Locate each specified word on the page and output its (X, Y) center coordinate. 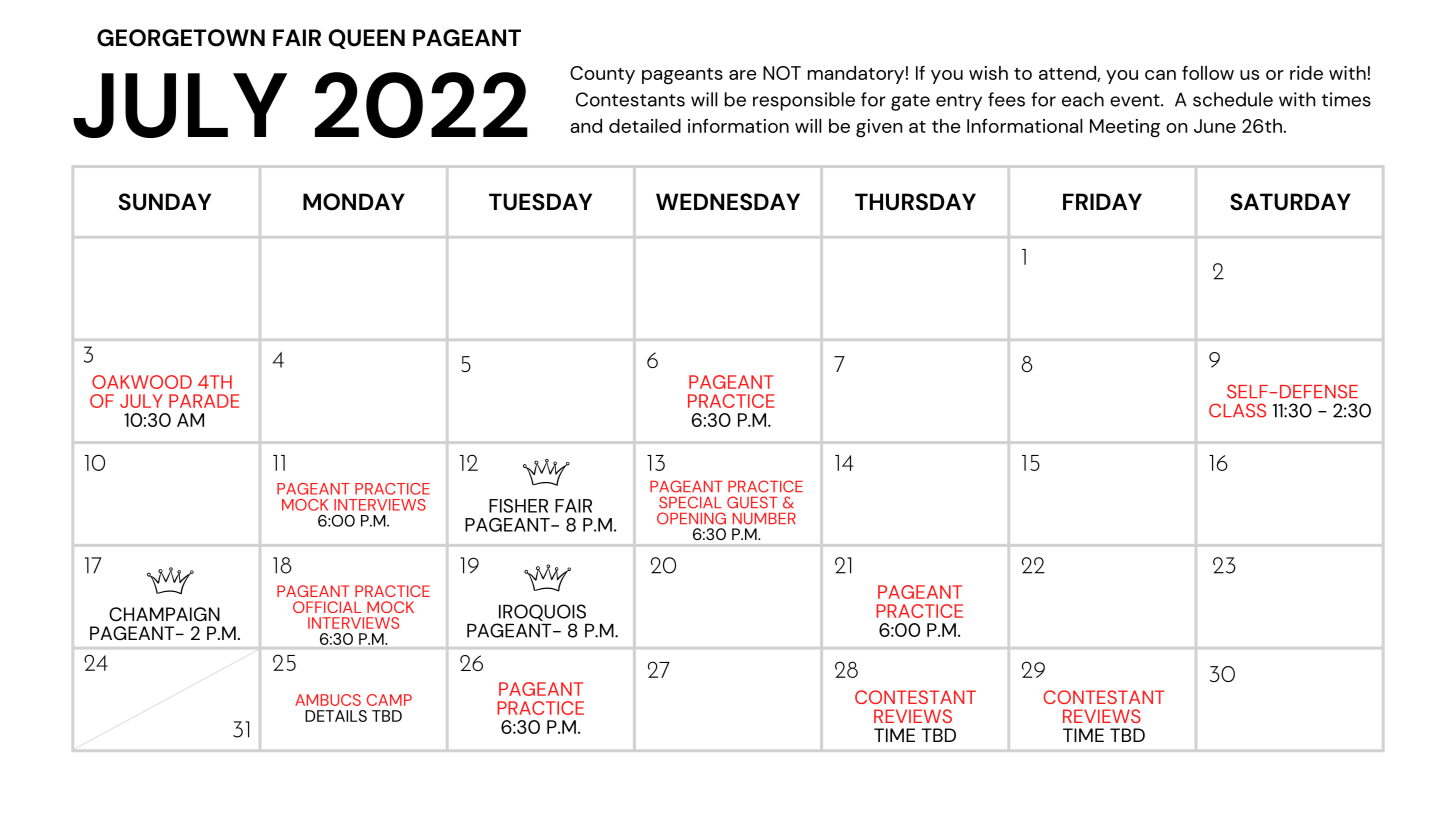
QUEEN (367, 39)
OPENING (691, 518)
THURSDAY (915, 202)
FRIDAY (1102, 201)
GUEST (752, 502)
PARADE (204, 401)
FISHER (518, 506)
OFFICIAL (327, 607)
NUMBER (764, 519)
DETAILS (336, 716)
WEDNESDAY (728, 202)
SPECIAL (690, 502)
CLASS (1237, 410)
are (742, 75)
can (1160, 75)
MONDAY (354, 202)
